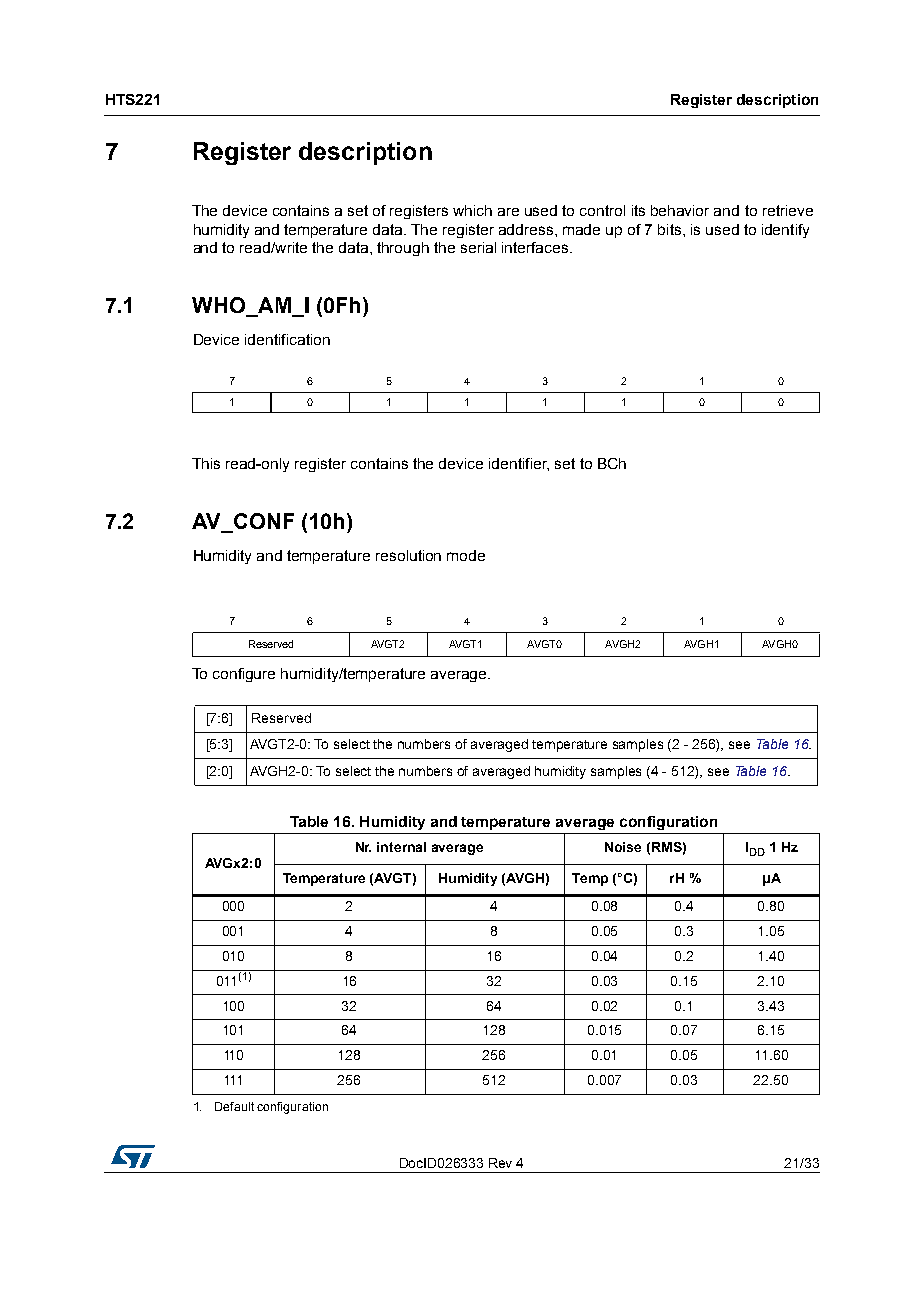 This page has width=924, height=1308. I want to click on serial, so click(478, 247).
